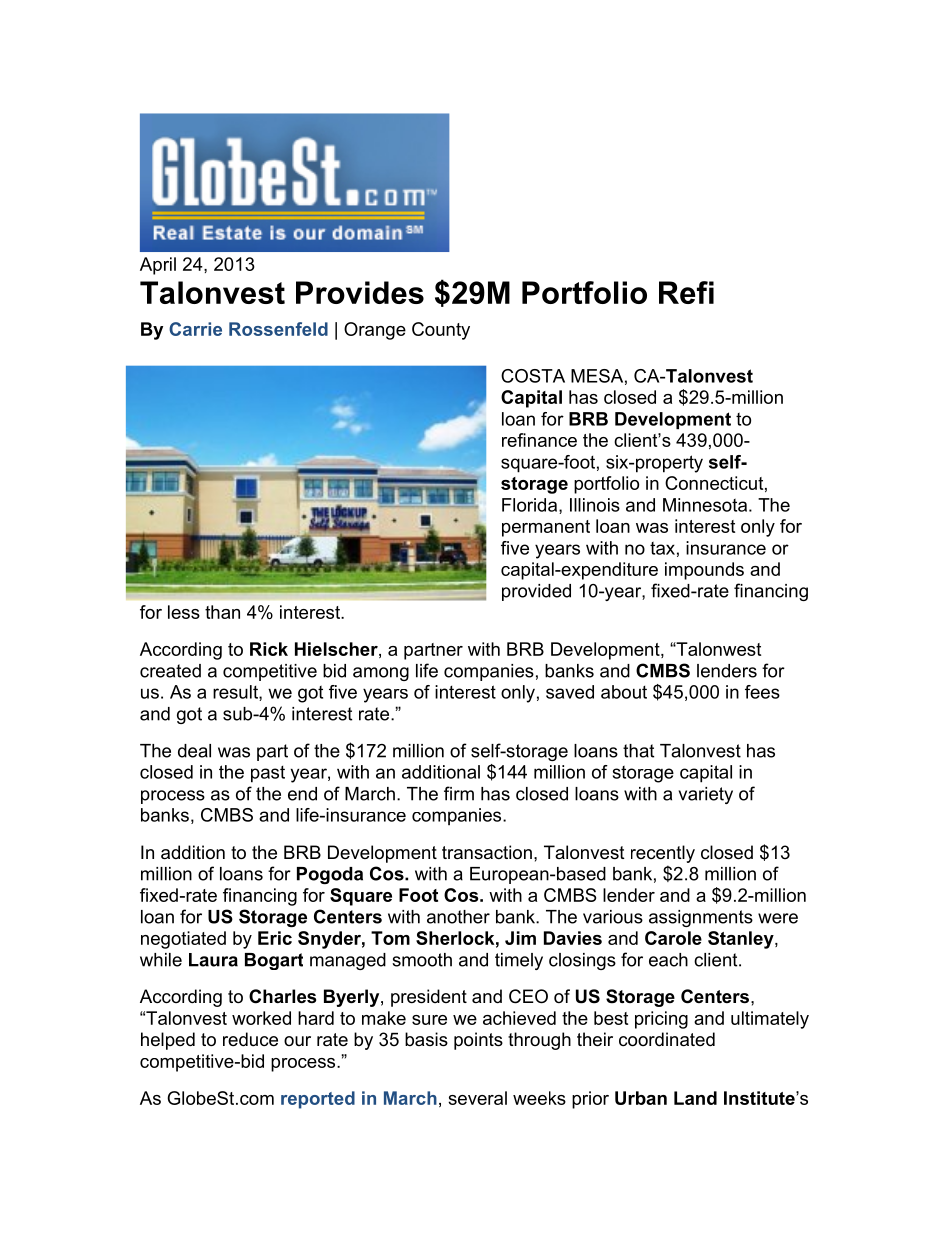  What do you see at coordinates (536, 592) in the screenshot?
I see `provided` at bounding box center [536, 592].
